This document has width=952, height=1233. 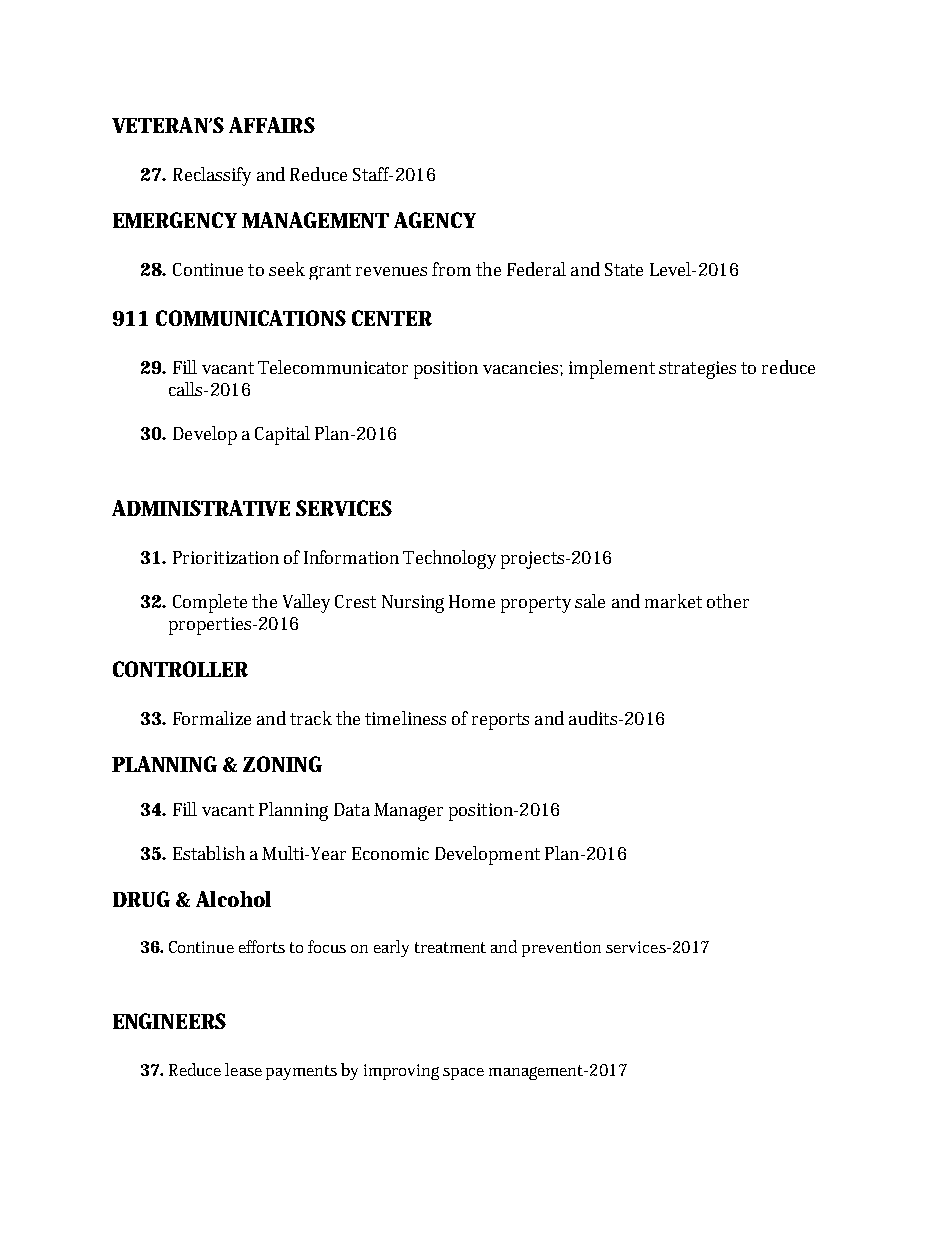 What do you see at coordinates (435, 220) in the document?
I see `AGENCY` at bounding box center [435, 220].
